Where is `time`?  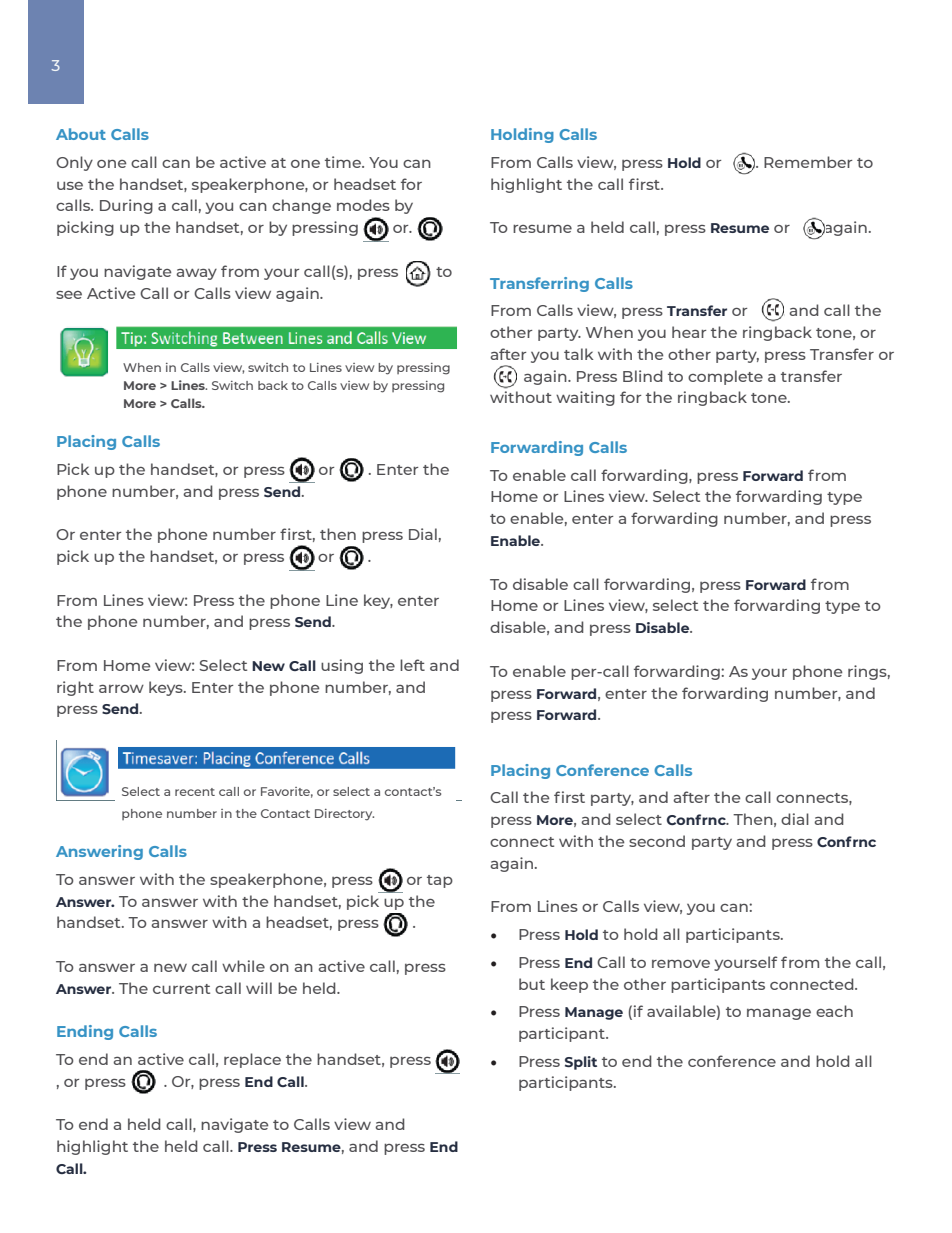 time is located at coordinates (344, 162).
